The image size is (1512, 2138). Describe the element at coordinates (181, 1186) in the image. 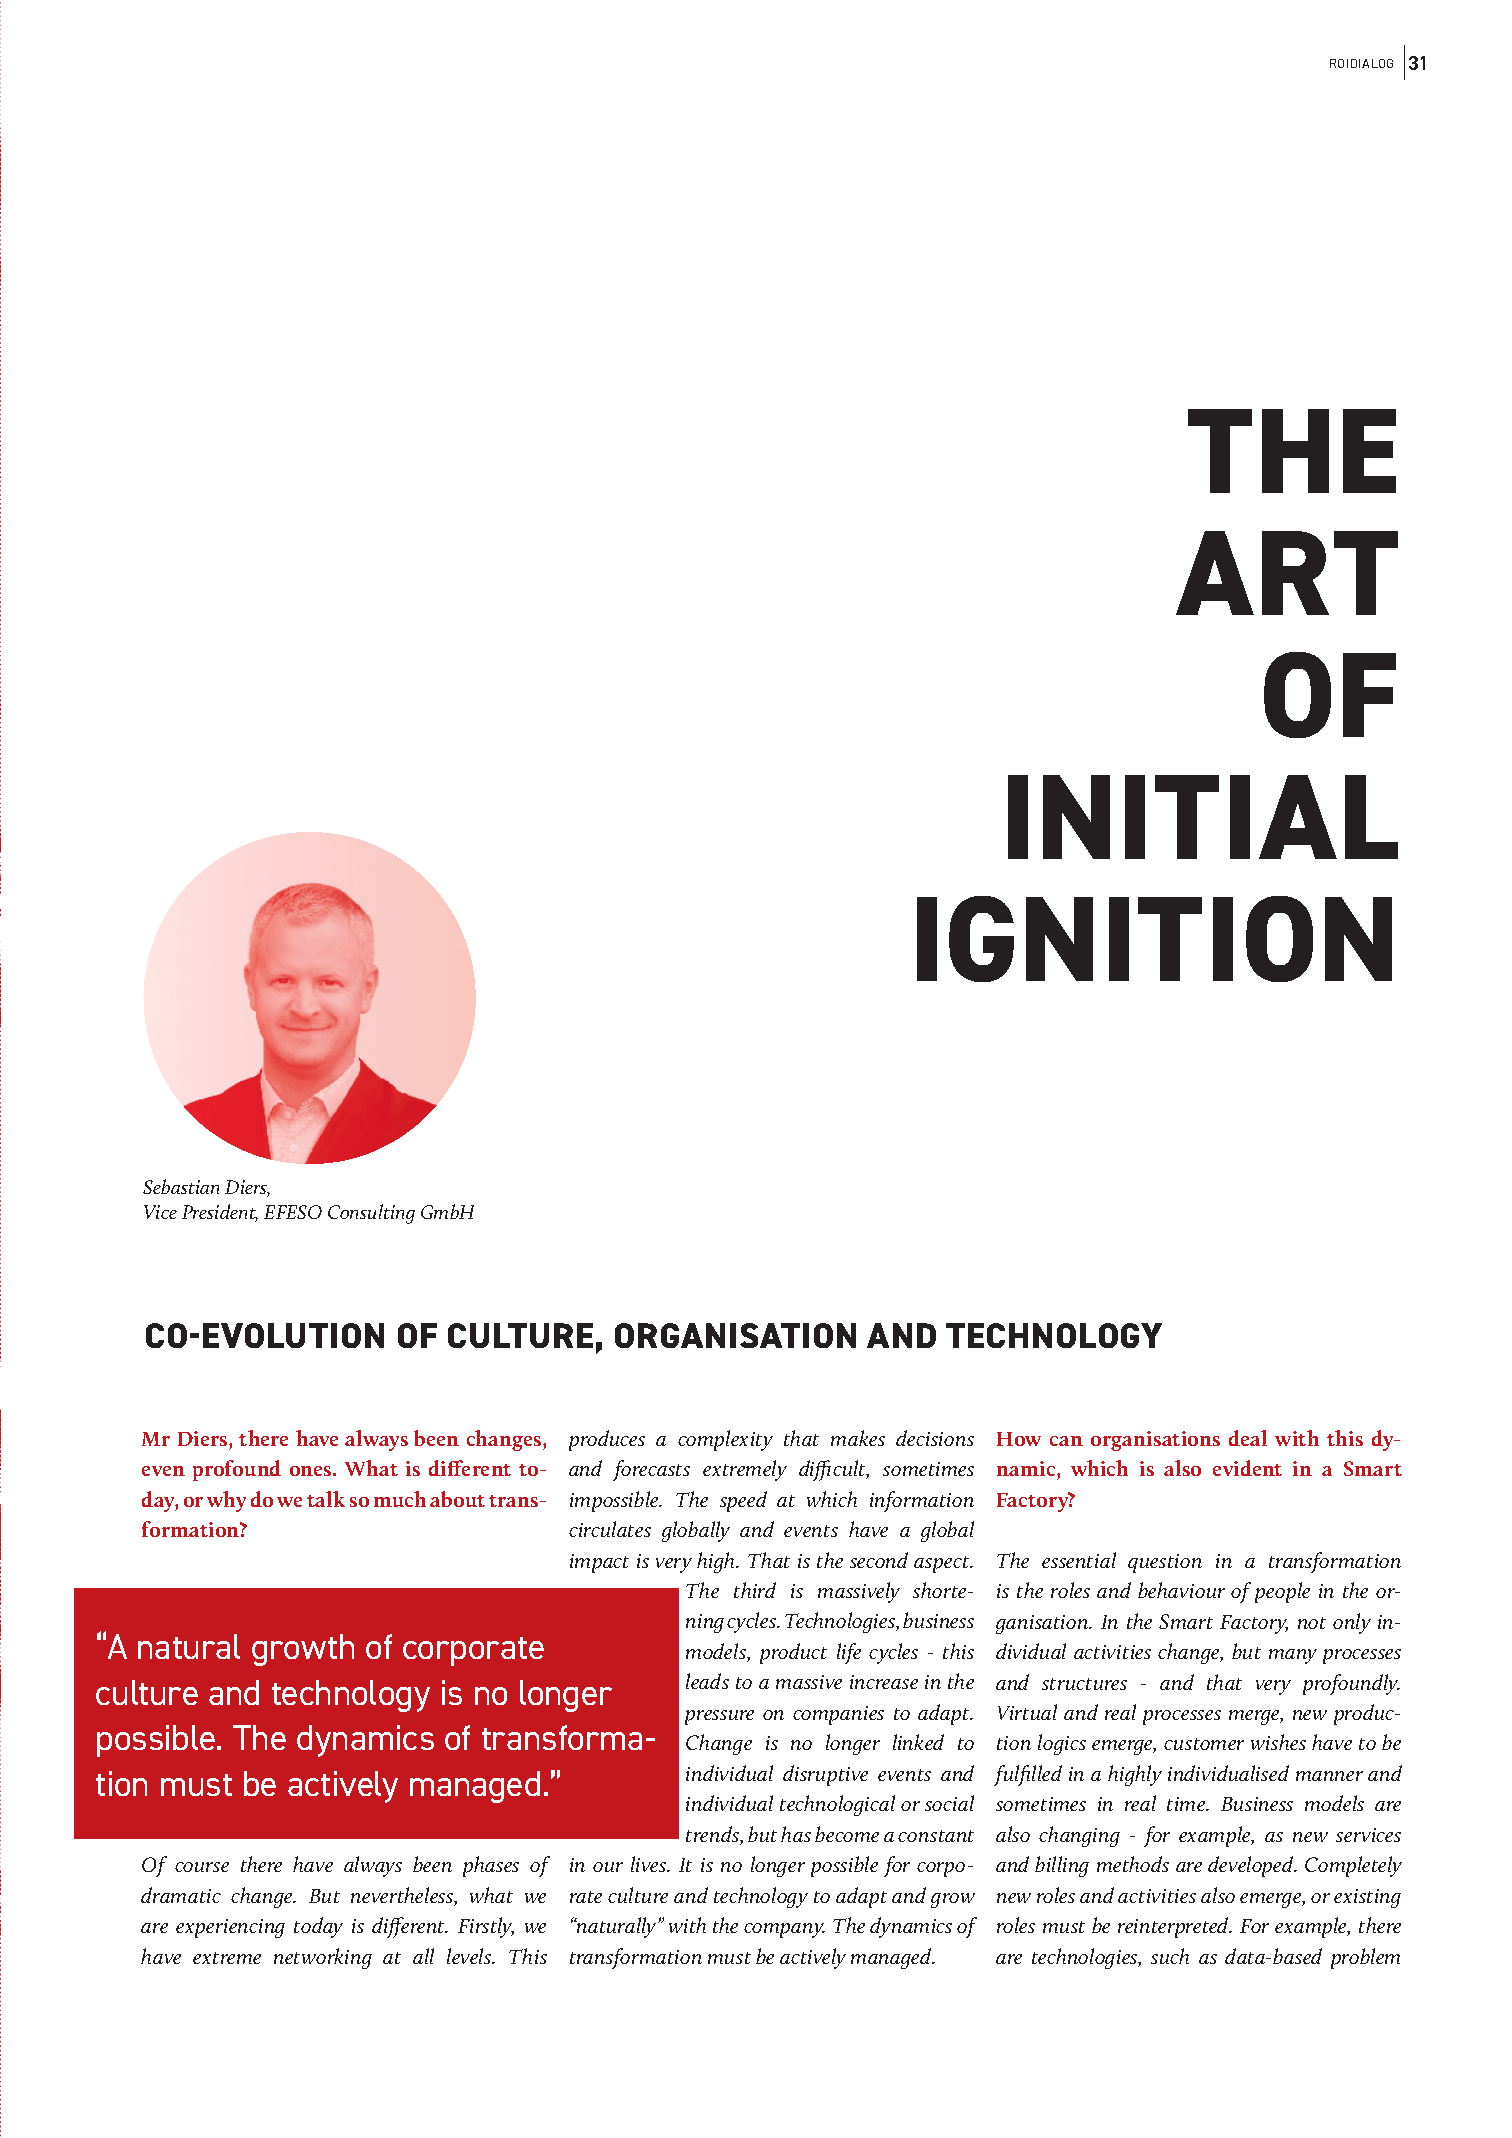

I see `Sebastian` at that location.
